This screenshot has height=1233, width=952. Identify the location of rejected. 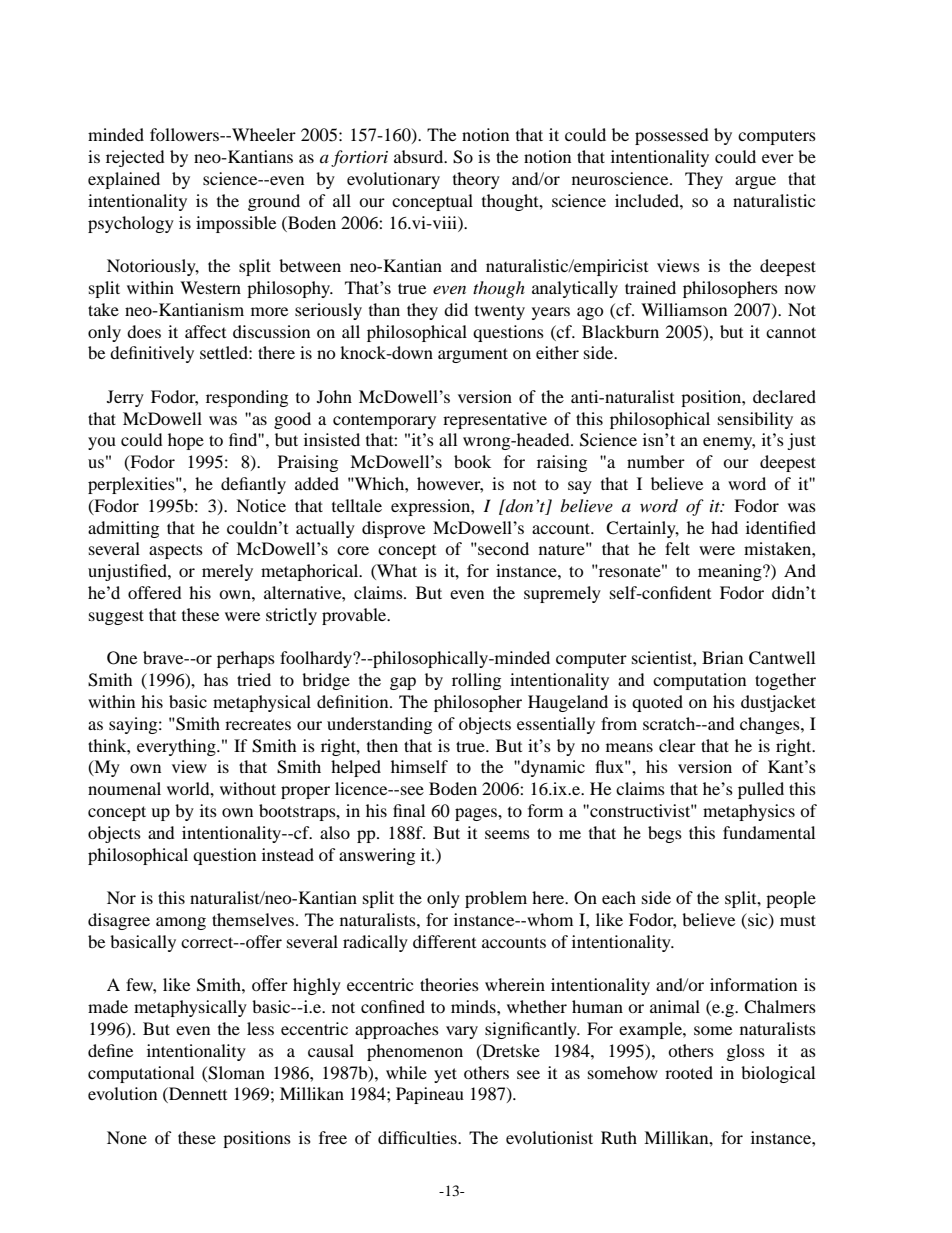
(135, 158).
